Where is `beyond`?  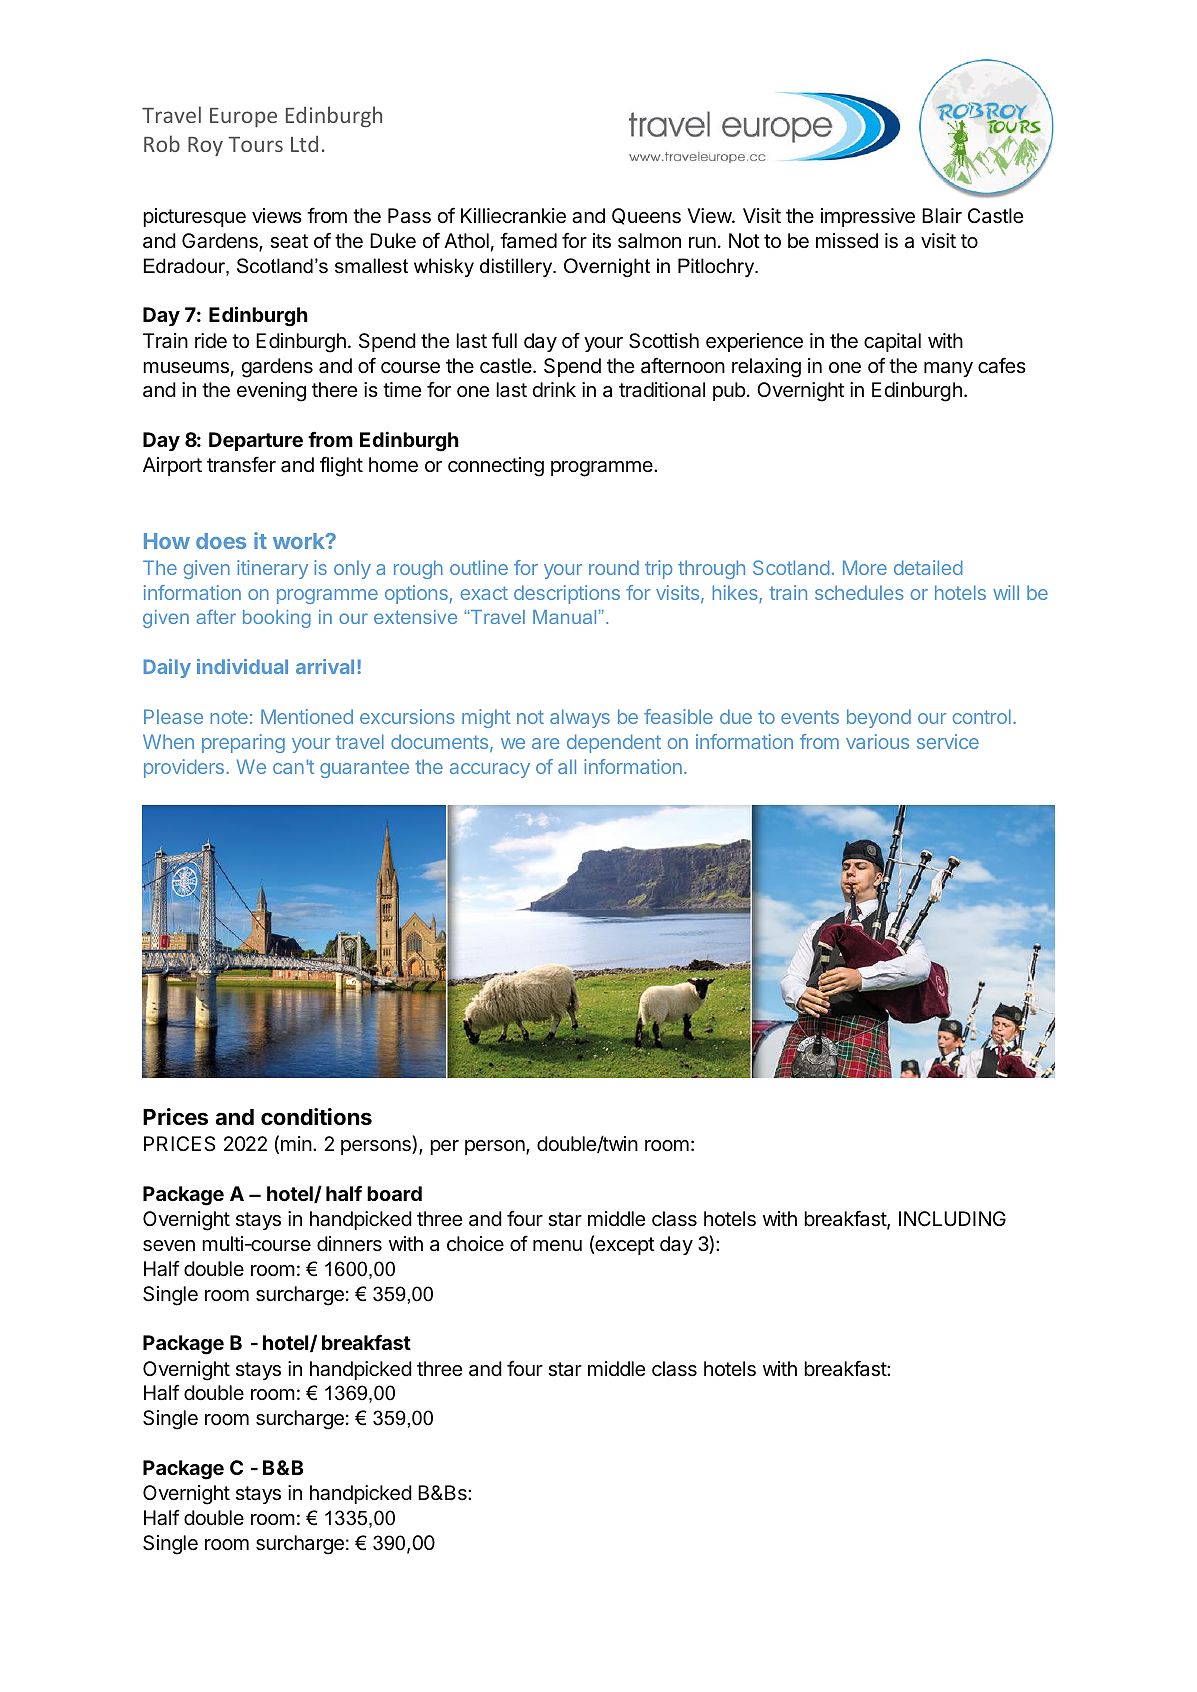
beyond is located at coordinates (879, 718).
